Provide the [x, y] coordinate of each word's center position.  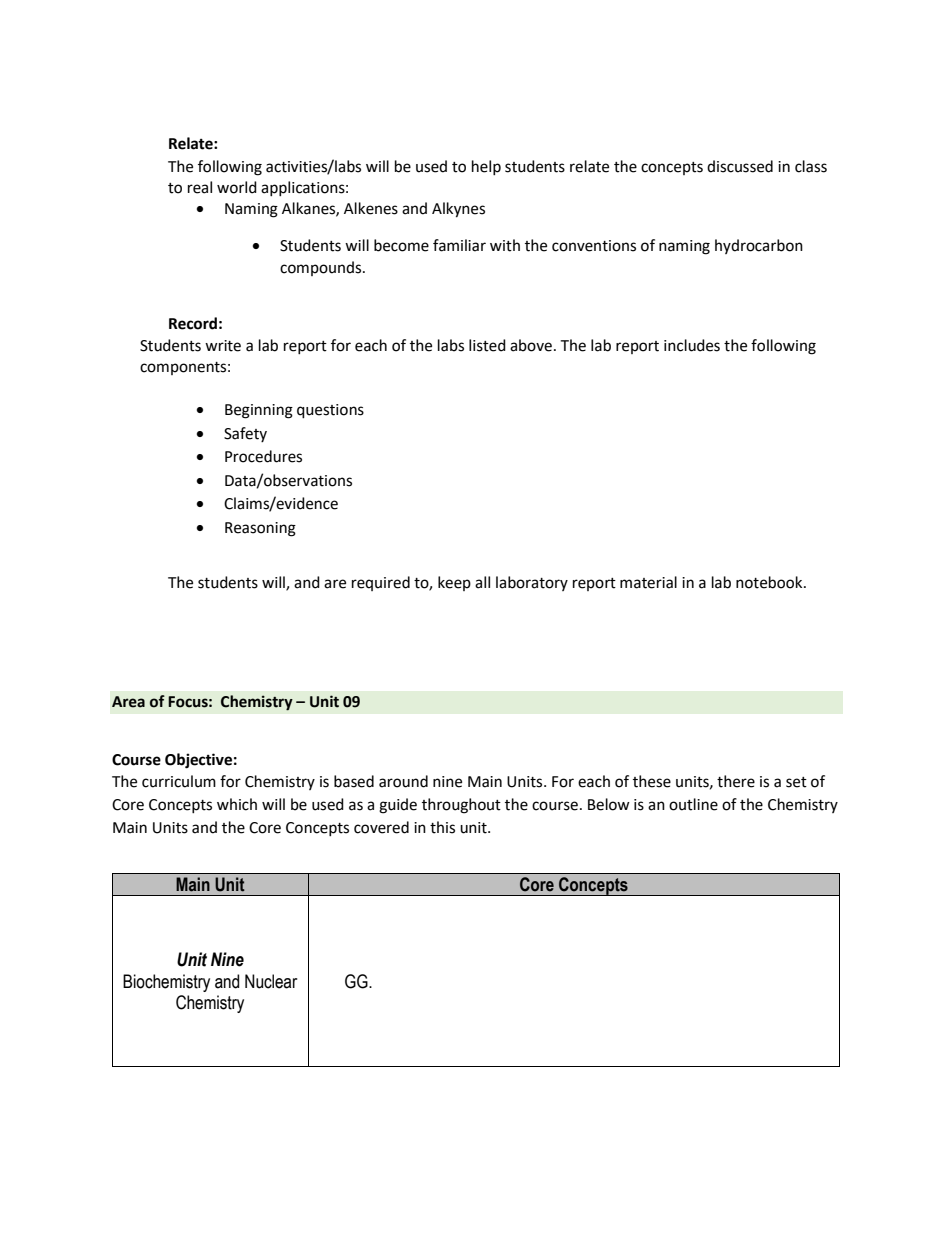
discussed [740, 166]
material [648, 582]
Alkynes [458, 210]
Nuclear [271, 981]
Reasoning [260, 529]
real [200, 187]
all [482, 582]
